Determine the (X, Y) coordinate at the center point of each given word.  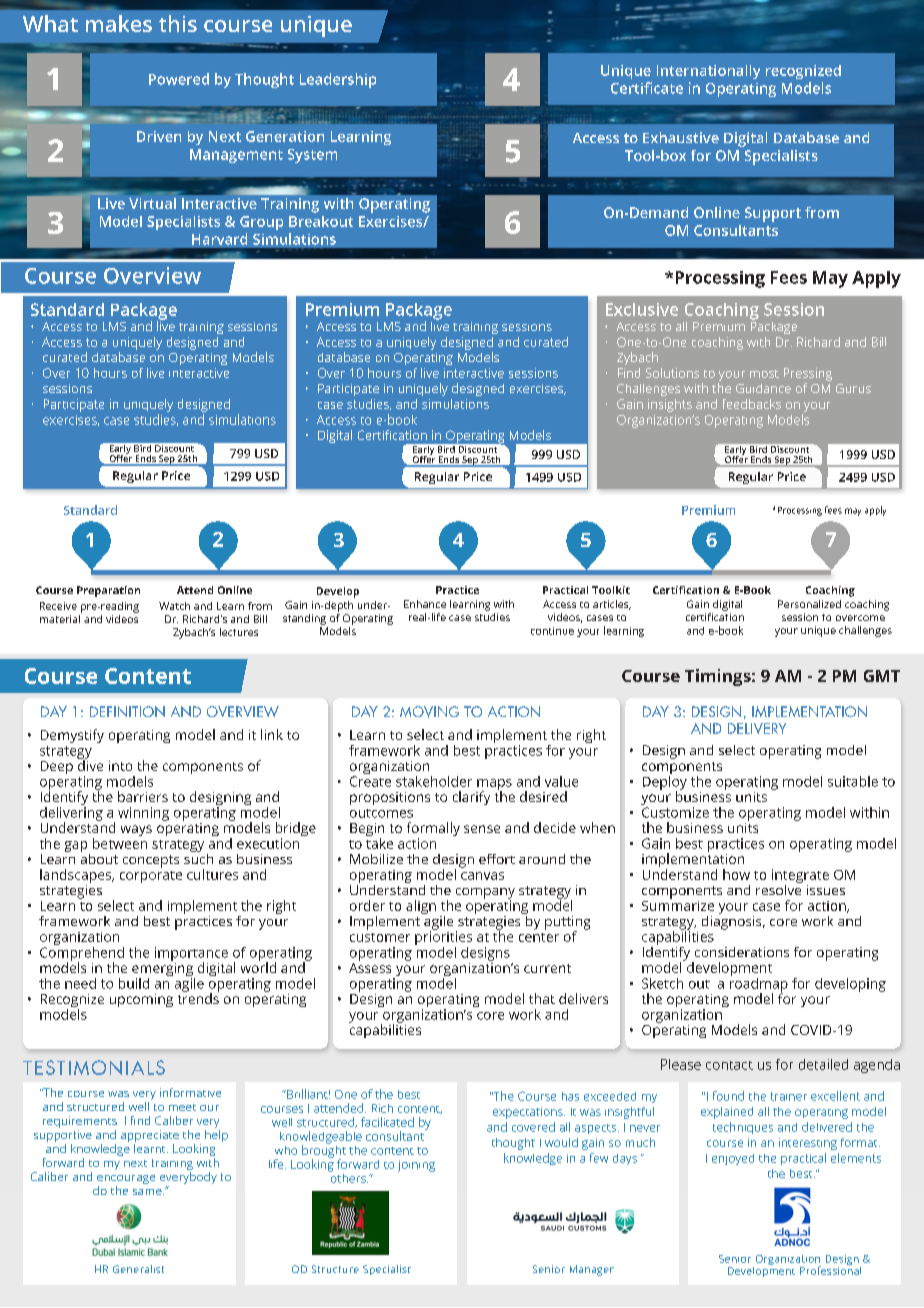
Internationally (708, 72)
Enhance (425, 604)
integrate (800, 876)
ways (136, 830)
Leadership (338, 80)
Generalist (138, 1269)
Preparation (108, 591)
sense (482, 829)
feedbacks (752, 404)
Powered (179, 79)
